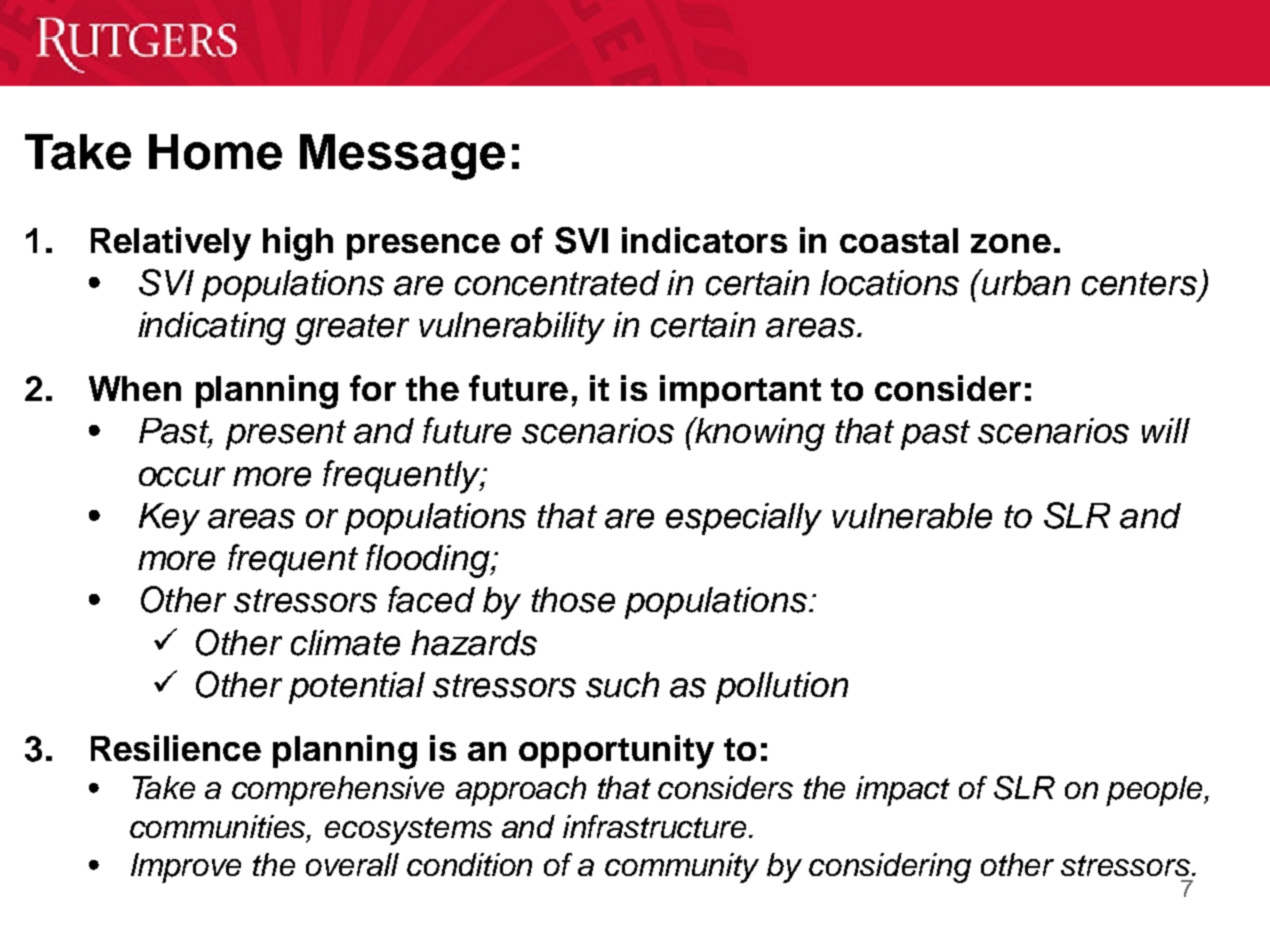 Image resolution: width=1270 pixels, height=952 pixels. What do you see at coordinates (740, 391) in the page?
I see `important` at bounding box center [740, 391].
